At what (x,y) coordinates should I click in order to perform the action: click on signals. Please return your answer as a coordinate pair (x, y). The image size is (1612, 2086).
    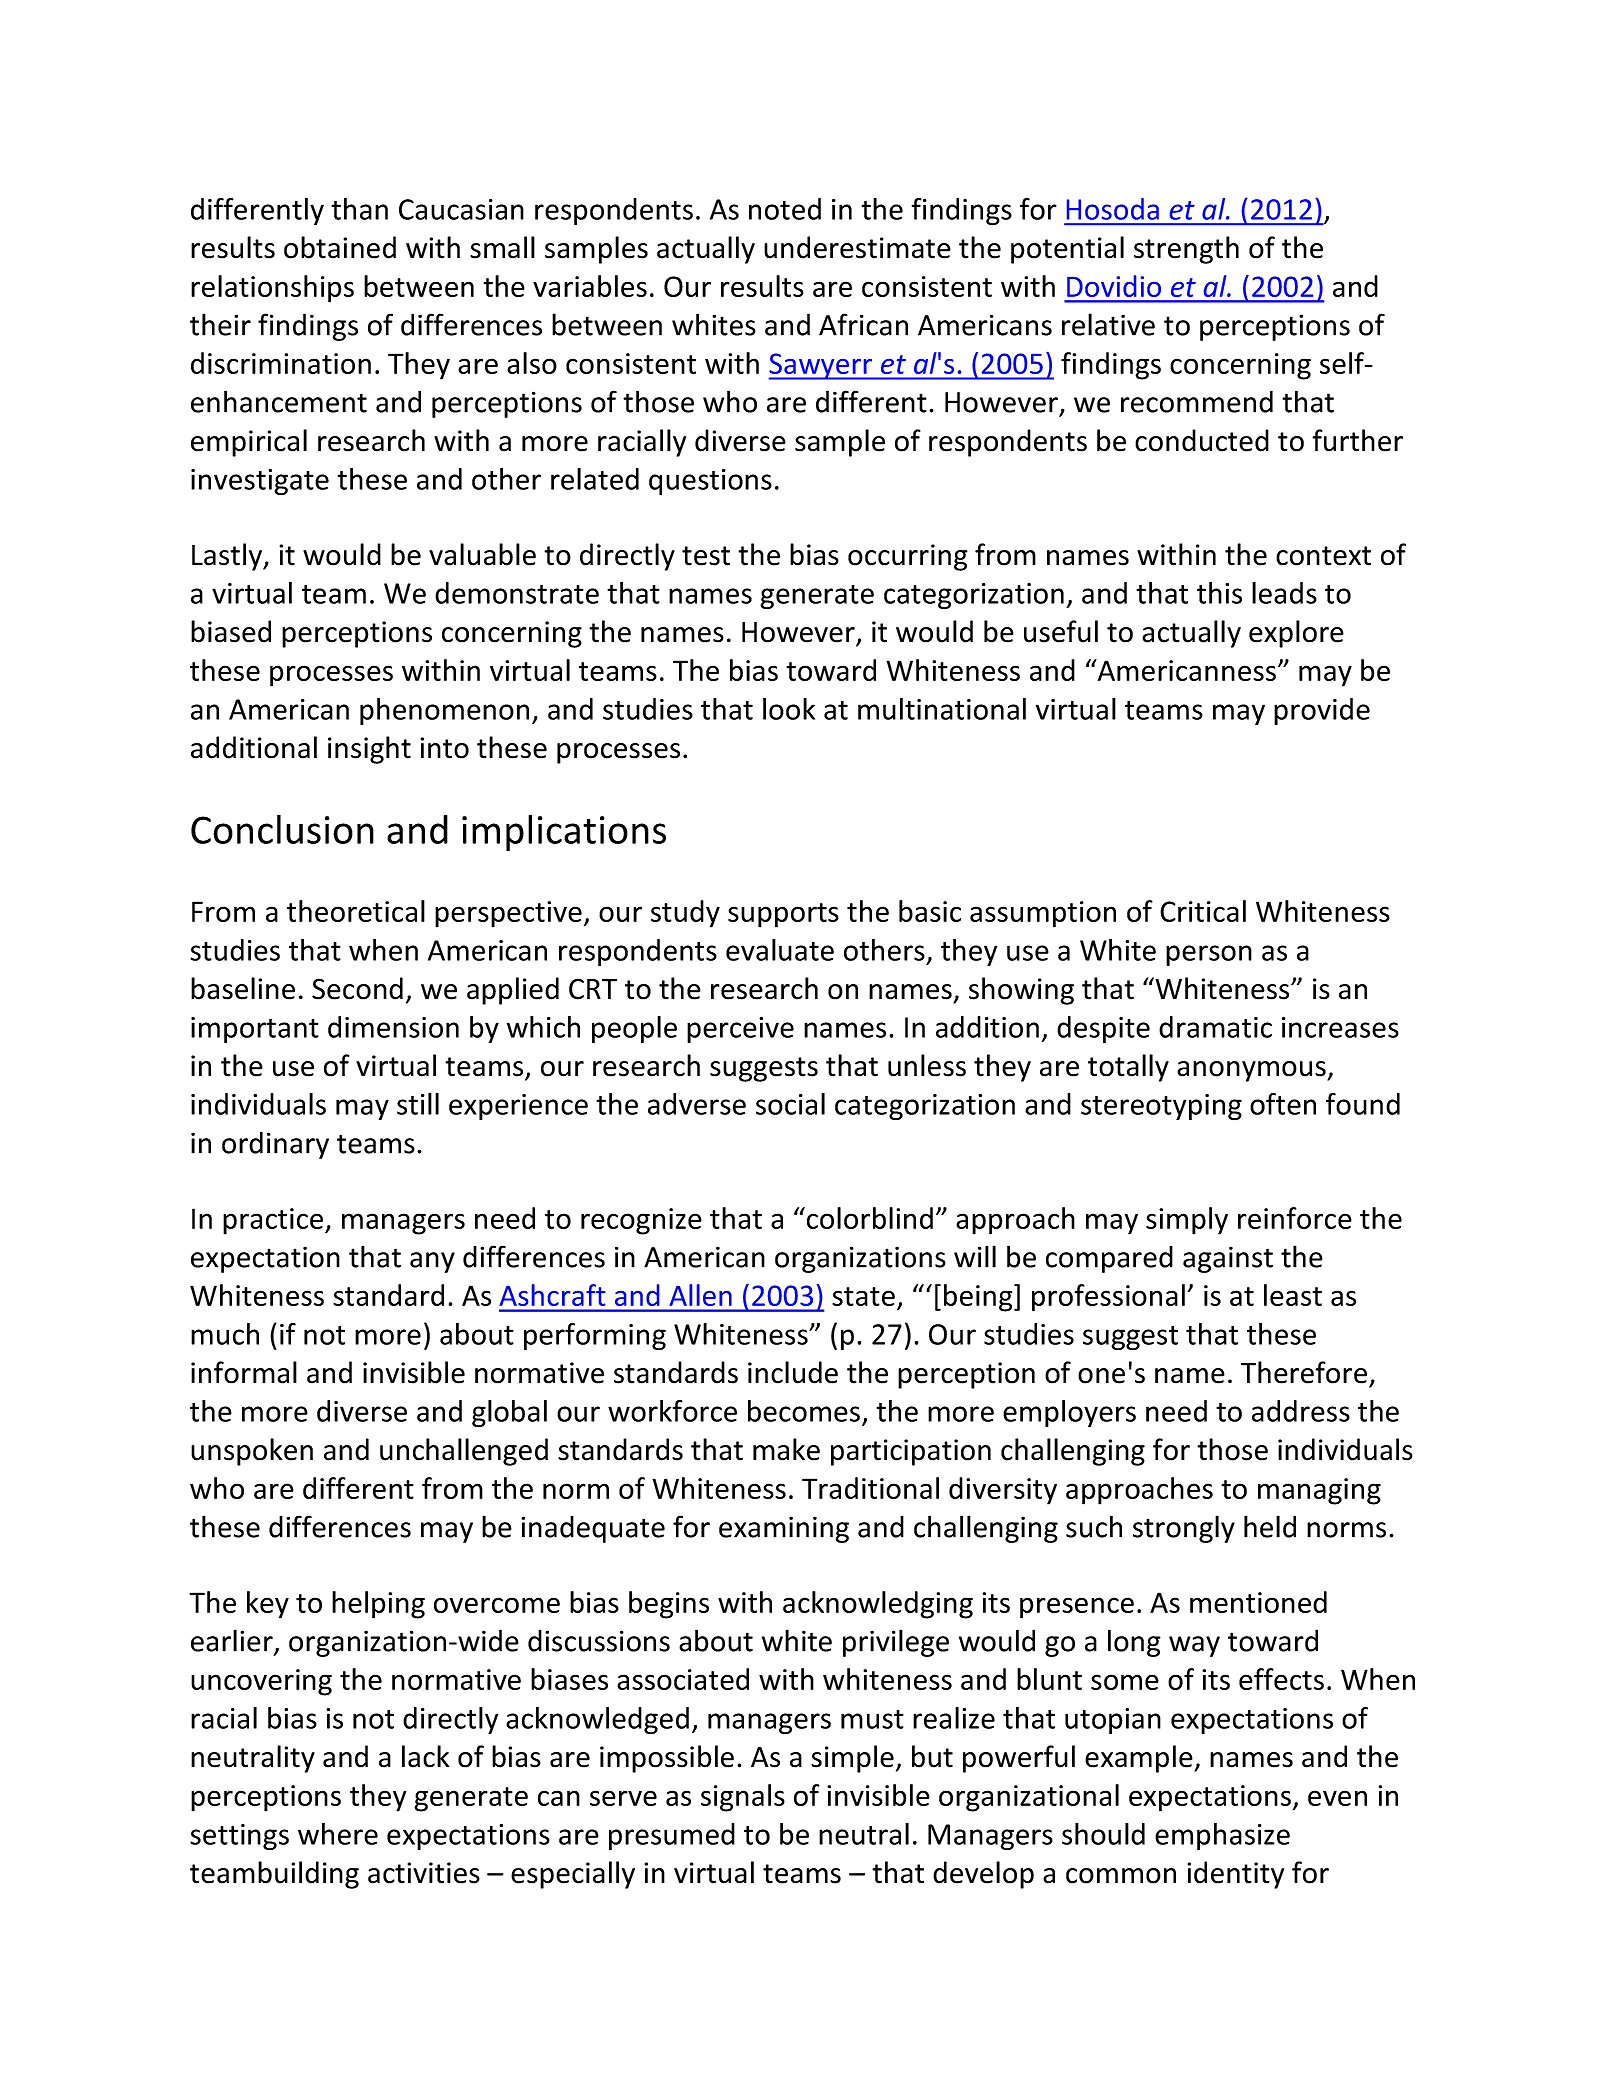
    Looking at the image, I should click on (743, 1798).
